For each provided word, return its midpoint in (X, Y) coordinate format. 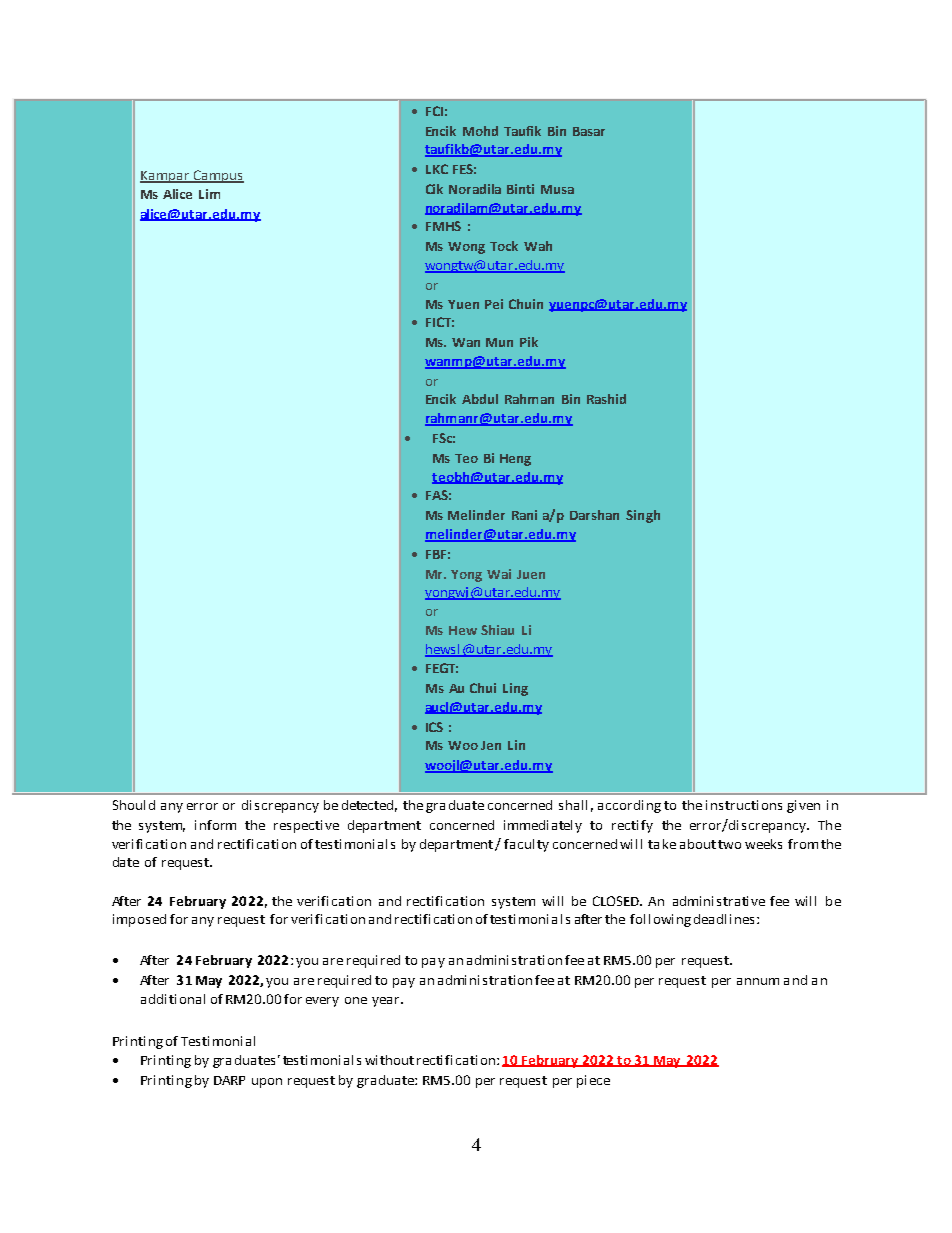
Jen (491, 745)
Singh (643, 516)
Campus (217, 176)
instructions (744, 805)
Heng (515, 460)
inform (215, 825)
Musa (557, 189)
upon (267, 1083)
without (389, 1060)
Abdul (480, 399)
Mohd (480, 131)
